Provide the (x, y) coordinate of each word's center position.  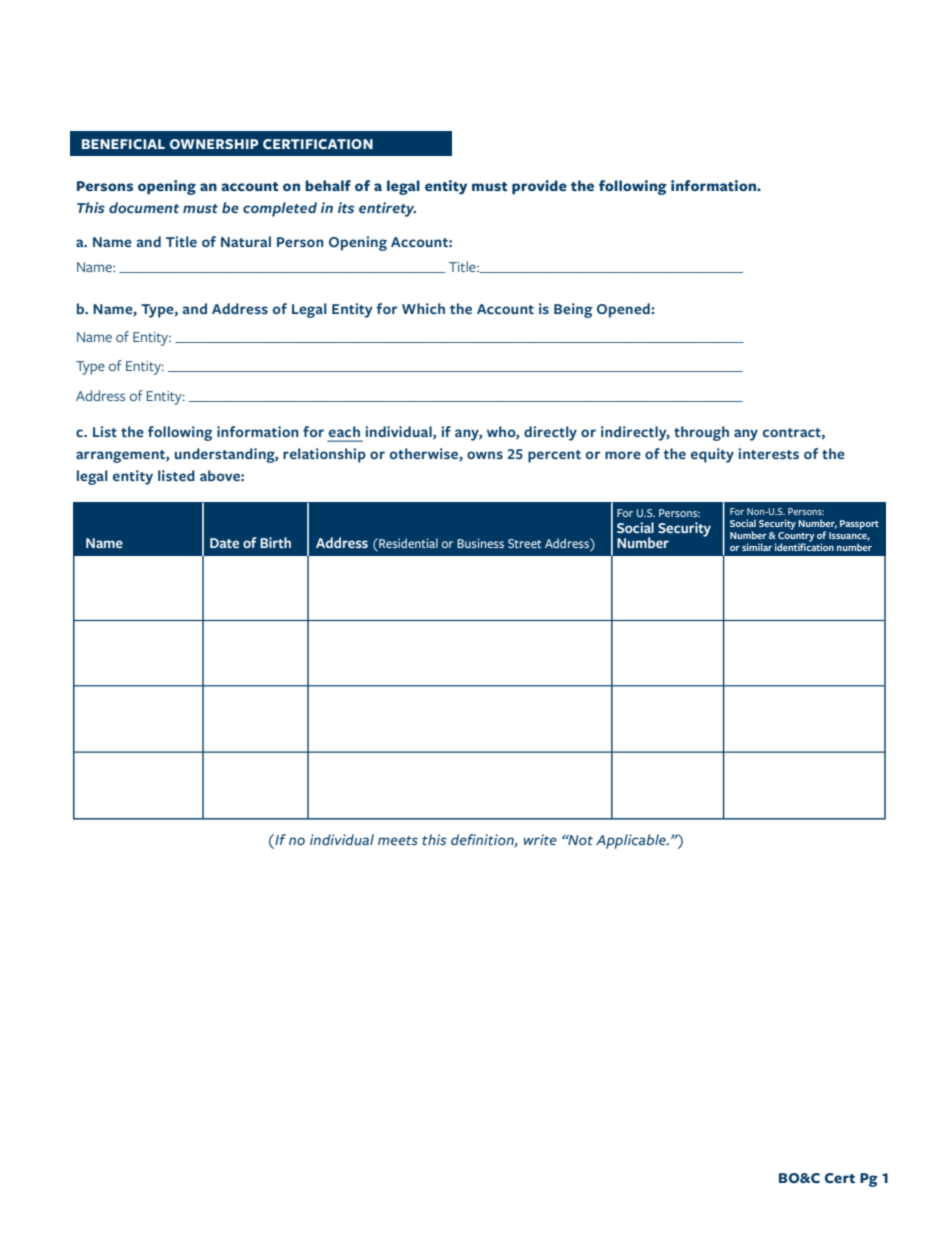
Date (224, 543)
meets (398, 840)
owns (485, 455)
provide (539, 187)
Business (480, 543)
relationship (324, 455)
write (540, 839)
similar (757, 547)
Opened (624, 310)
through (701, 433)
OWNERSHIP (214, 144)
